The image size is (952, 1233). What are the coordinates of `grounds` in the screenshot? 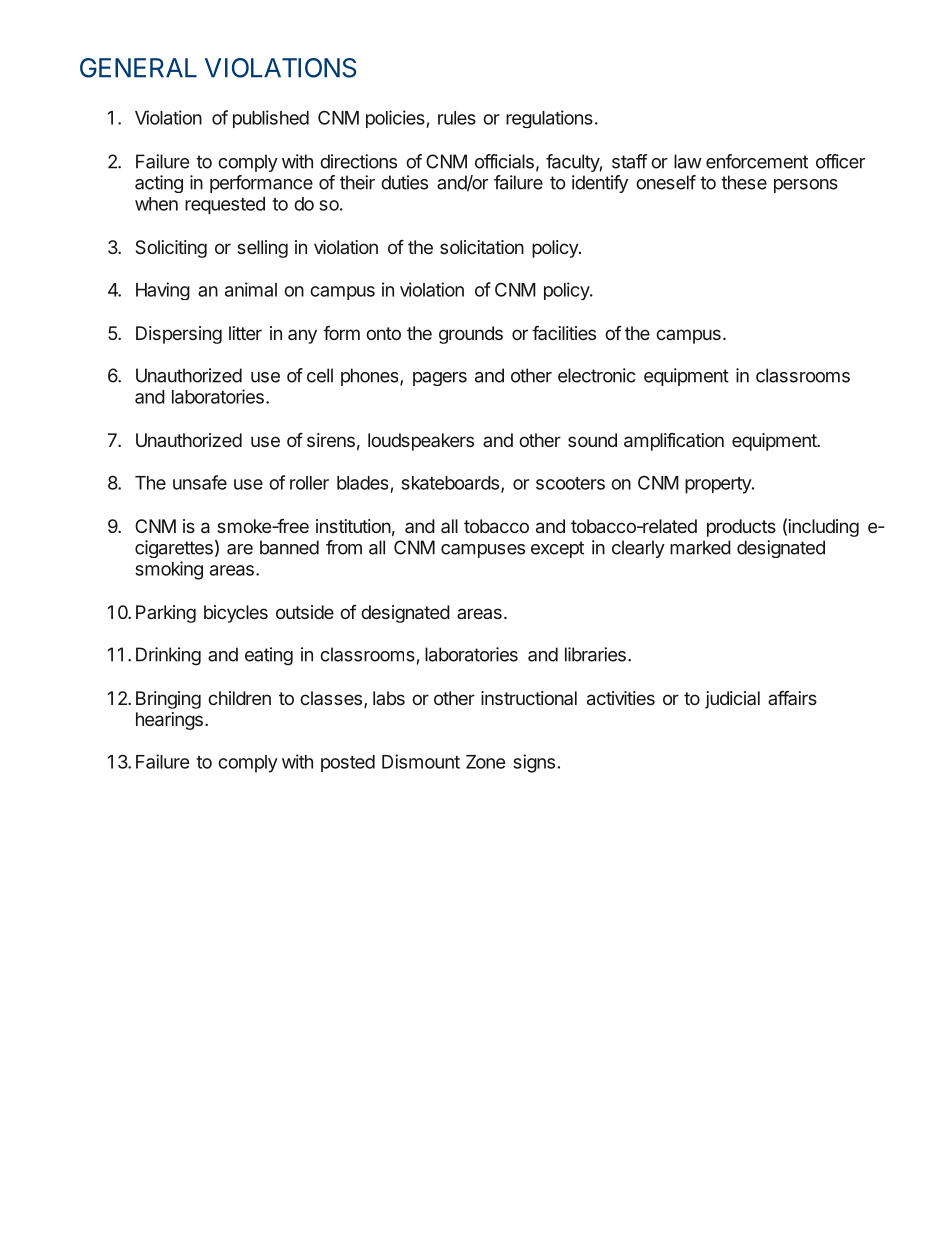 It's located at (471, 335).
